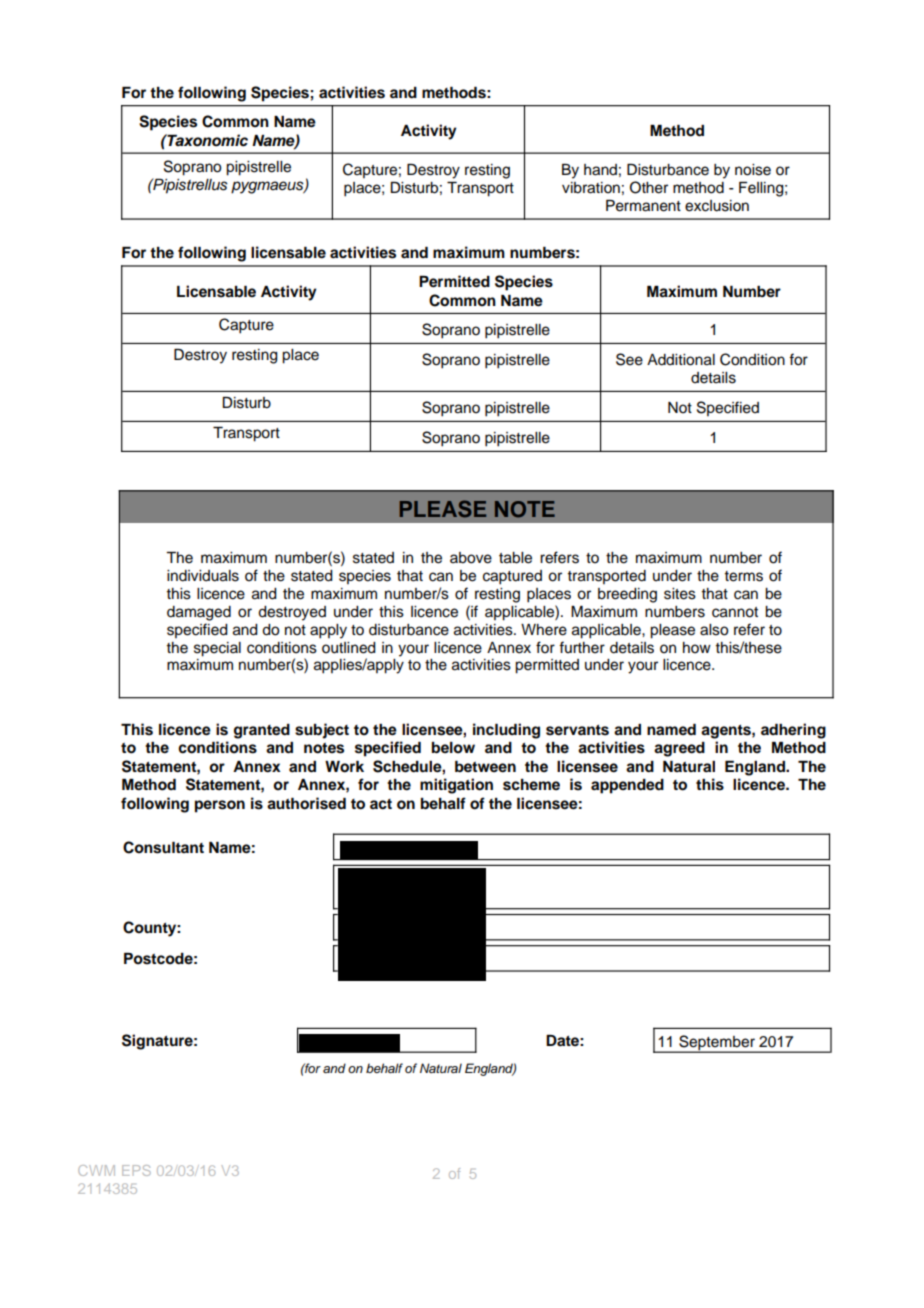 Image resolution: width=924 pixels, height=1308 pixels. What do you see at coordinates (717, 206) in the screenshot?
I see `exclusion` at bounding box center [717, 206].
